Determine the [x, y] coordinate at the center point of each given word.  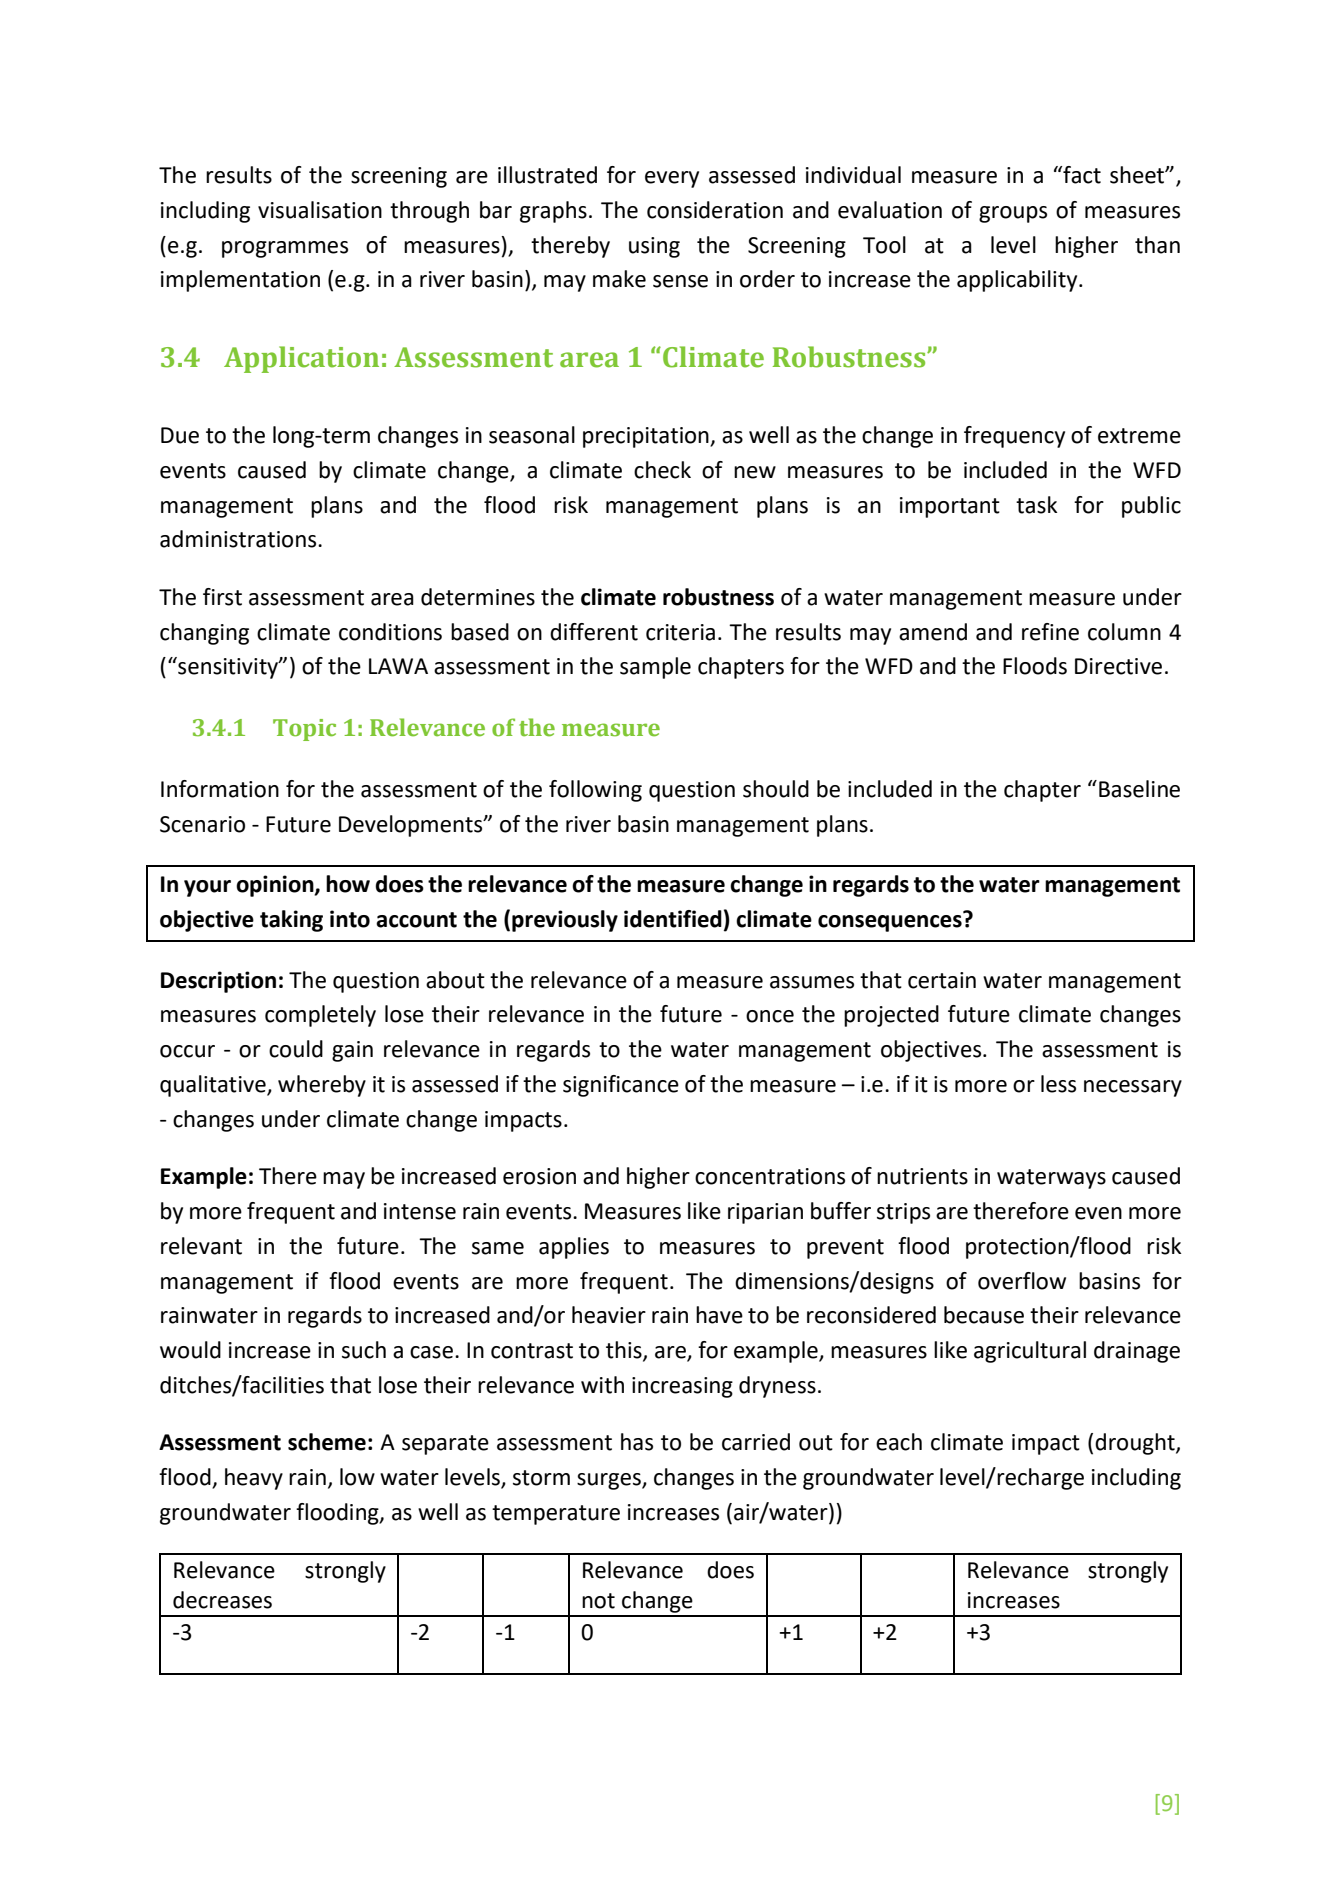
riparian [765, 1213]
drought [1136, 1444]
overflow [1022, 1281]
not [598, 1601]
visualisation [320, 210]
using [654, 247]
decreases [222, 1600]
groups [1013, 214]
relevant [201, 1246]
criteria [680, 632]
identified [673, 919]
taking [291, 921]
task [1036, 505]
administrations [239, 539]
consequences [890, 923]
